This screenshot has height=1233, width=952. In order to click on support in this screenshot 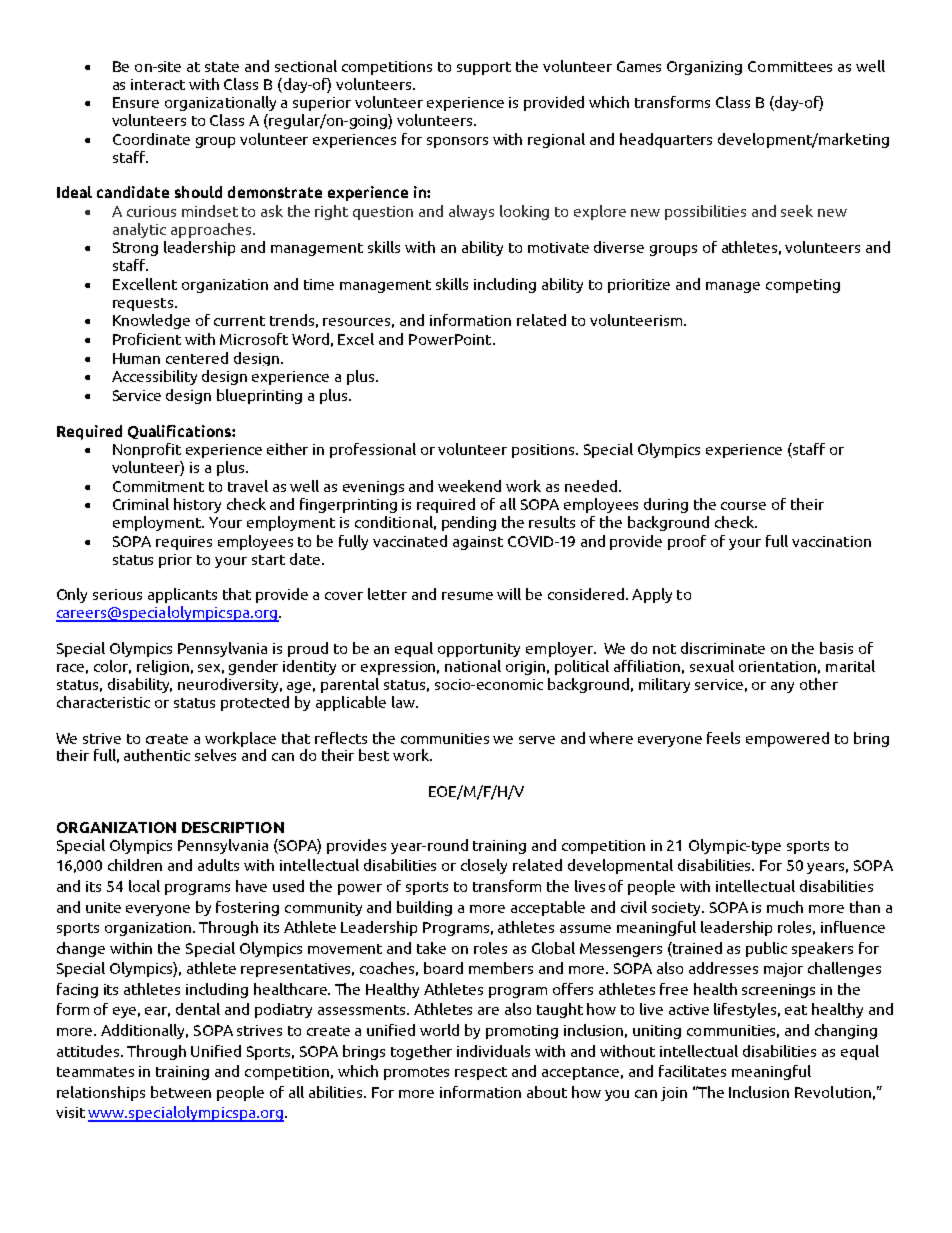, I will do `click(484, 68)`.
